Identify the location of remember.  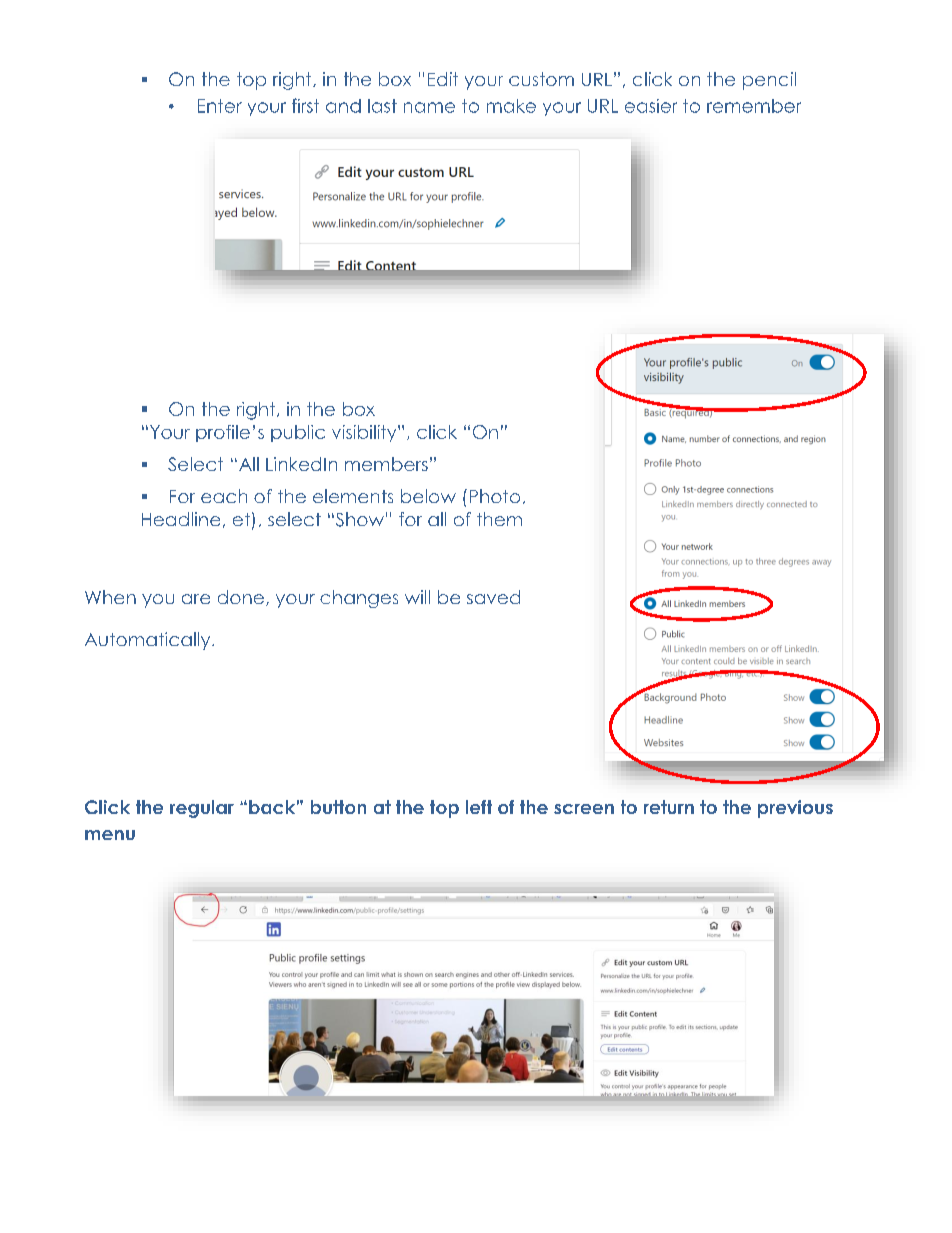
(754, 106).
